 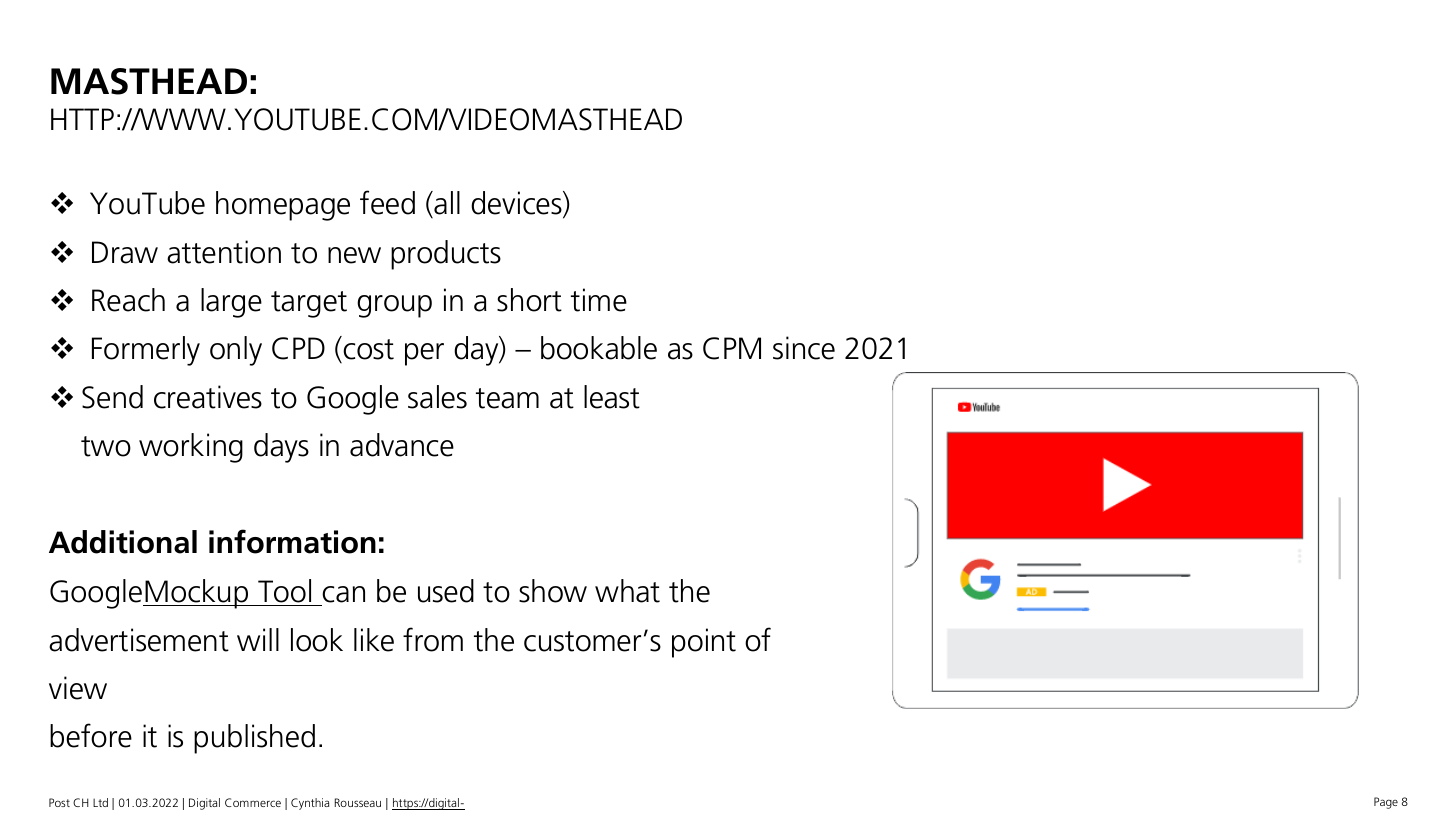 What do you see at coordinates (139, 640) in the screenshot?
I see `advertisement` at bounding box center [139, 640].
